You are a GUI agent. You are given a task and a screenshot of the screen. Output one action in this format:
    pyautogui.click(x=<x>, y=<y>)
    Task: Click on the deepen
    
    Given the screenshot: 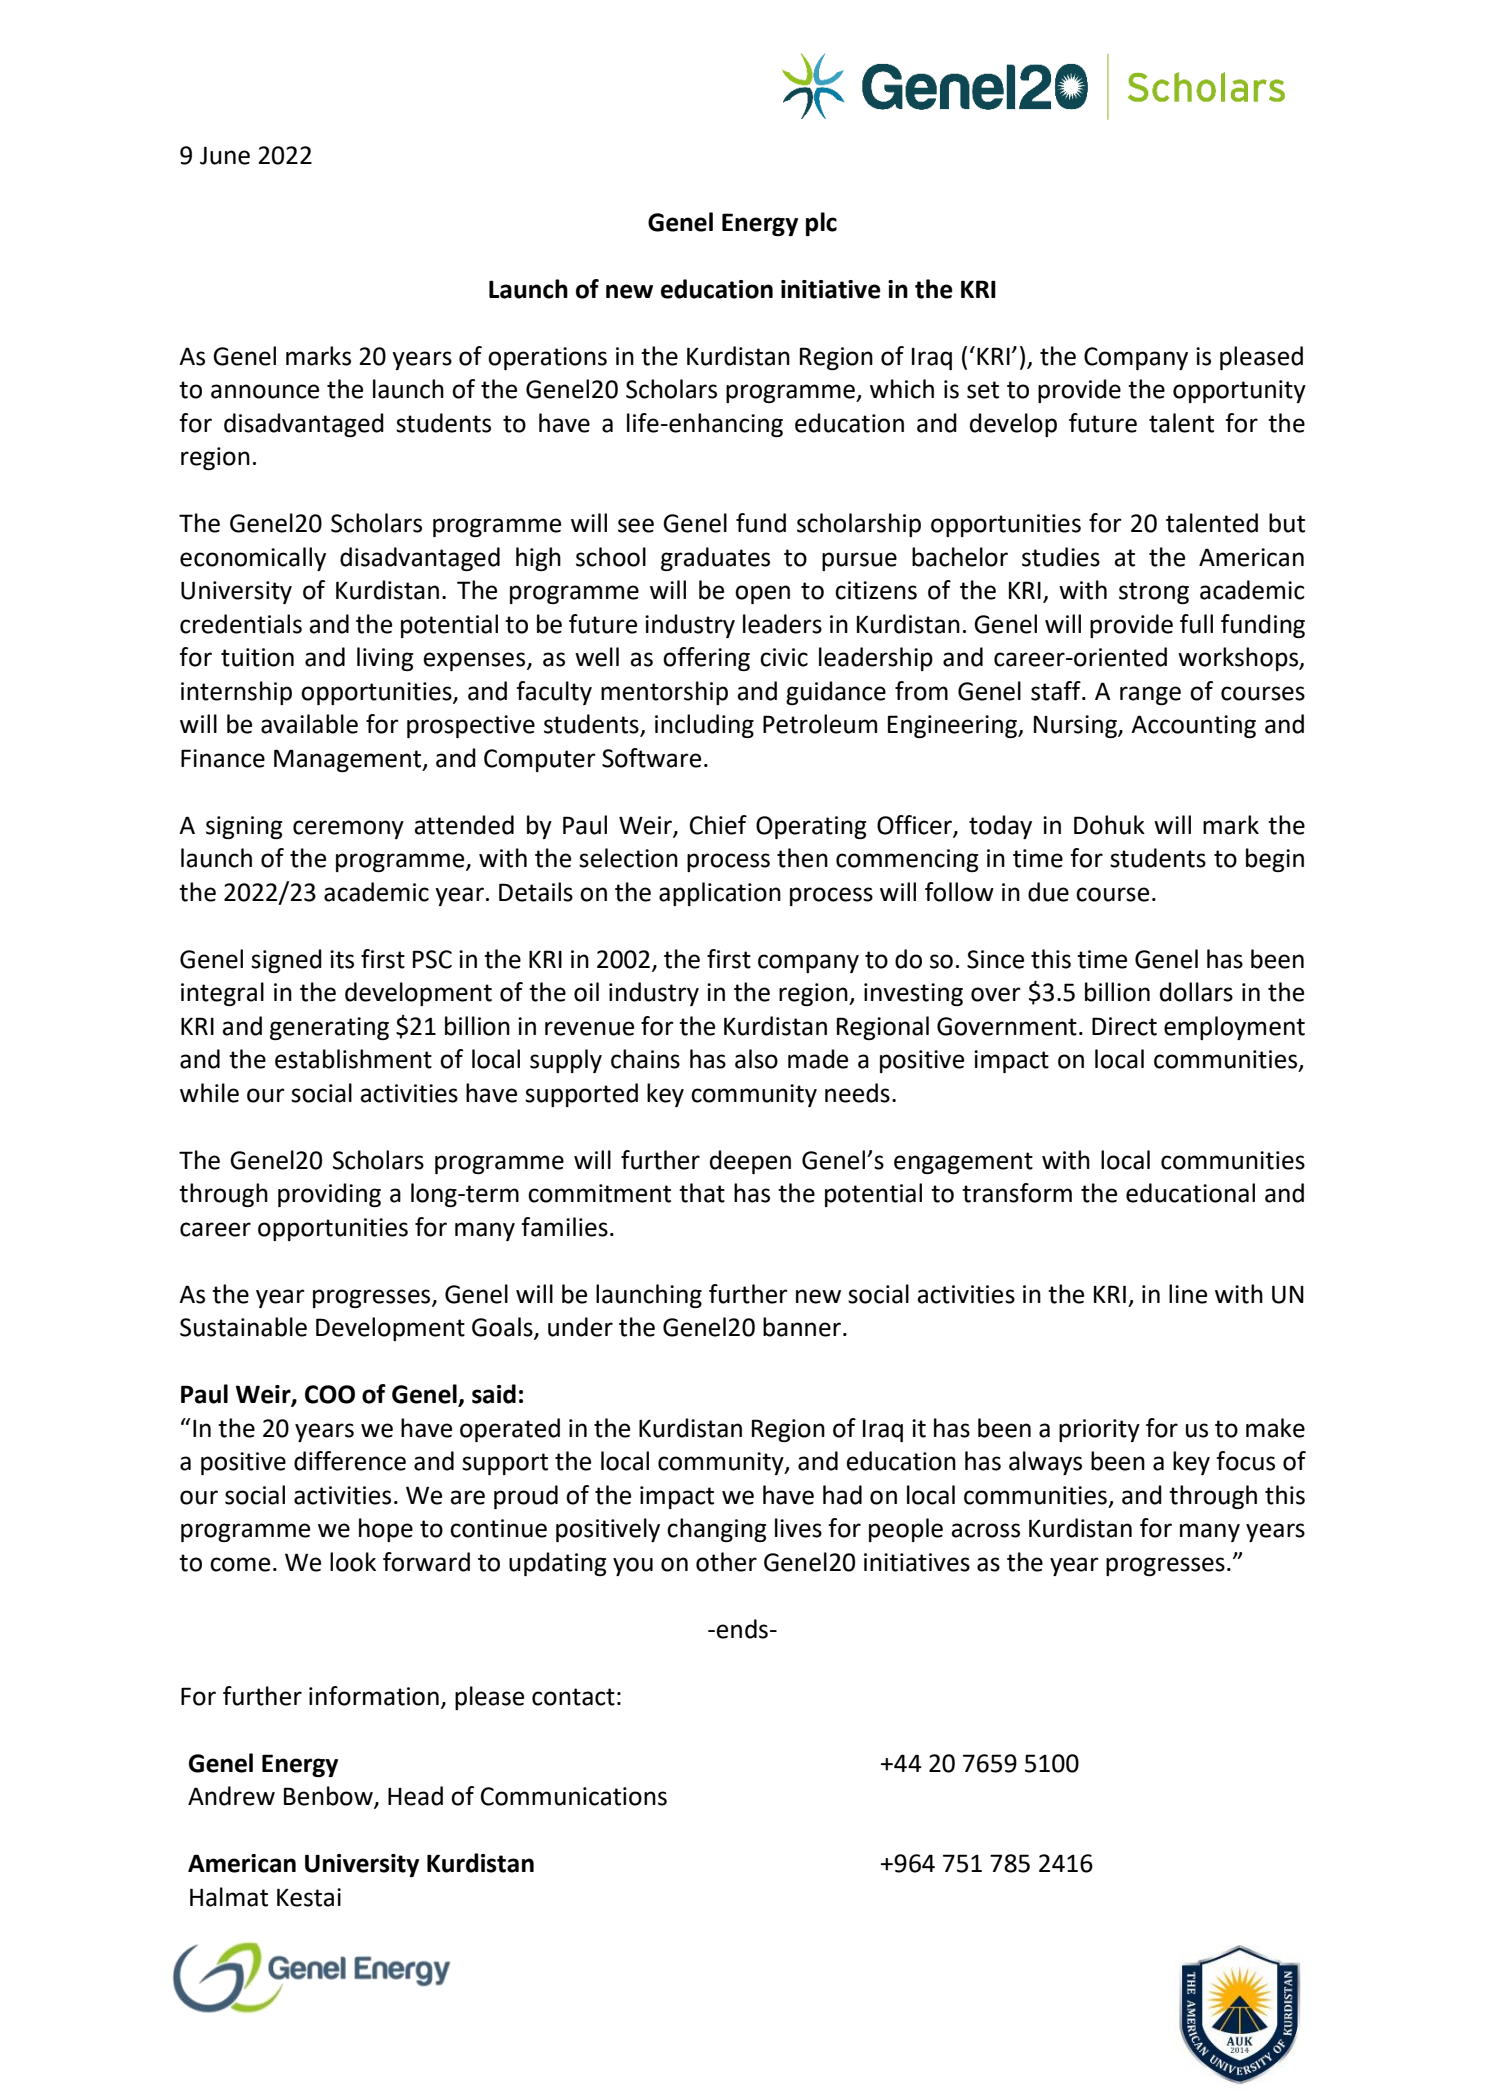 What is the action you would take?
    pyautogui.click(x=750, y=1162)
